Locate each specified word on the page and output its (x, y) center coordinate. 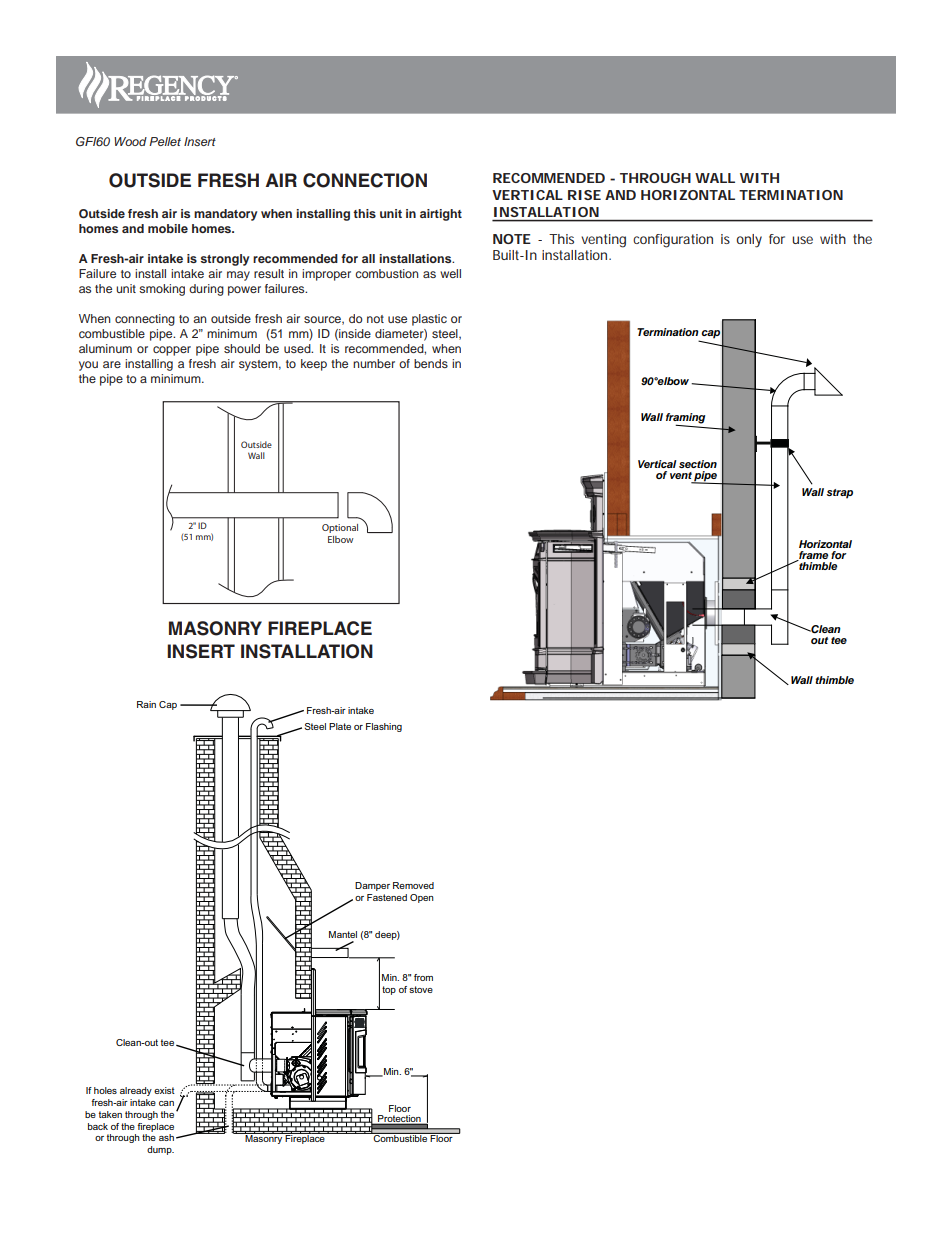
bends (431, 363)
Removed (413, 885)
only (749, 241)
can (166, 1103)
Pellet (165, 141)
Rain (146, 704)
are (112, 364)
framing (685, 419)
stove (421, 989)
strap (840, 494)
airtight (441, 215)
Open (422, 898)
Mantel (343, 934)
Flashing (384, 727)
